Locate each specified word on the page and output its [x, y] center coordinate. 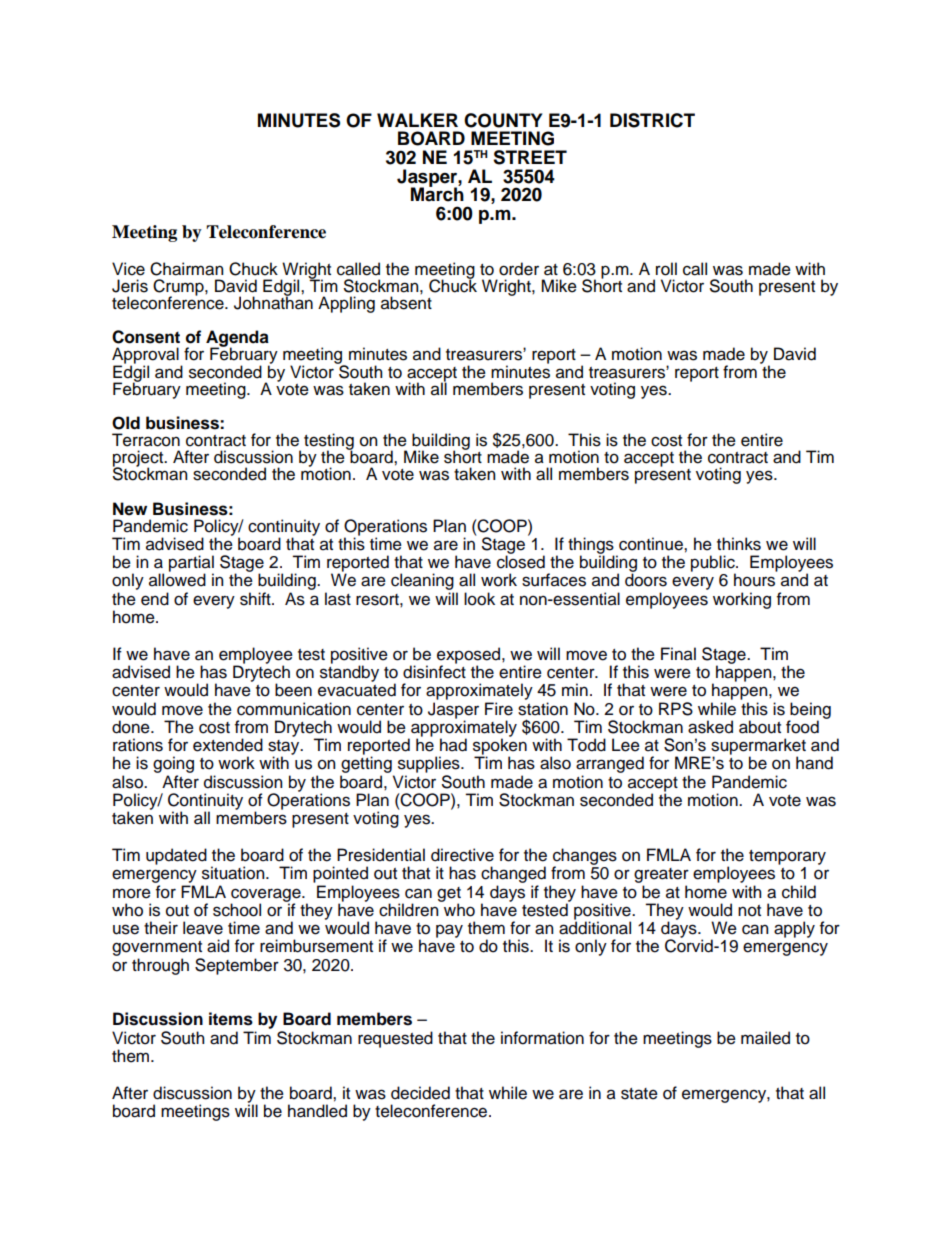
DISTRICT [652, 120]
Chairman [186, 269]
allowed [177, 580]
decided [420, 1093]
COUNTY [503, 120]
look [479, 599]
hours [754, 580]
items [231, 1019]
